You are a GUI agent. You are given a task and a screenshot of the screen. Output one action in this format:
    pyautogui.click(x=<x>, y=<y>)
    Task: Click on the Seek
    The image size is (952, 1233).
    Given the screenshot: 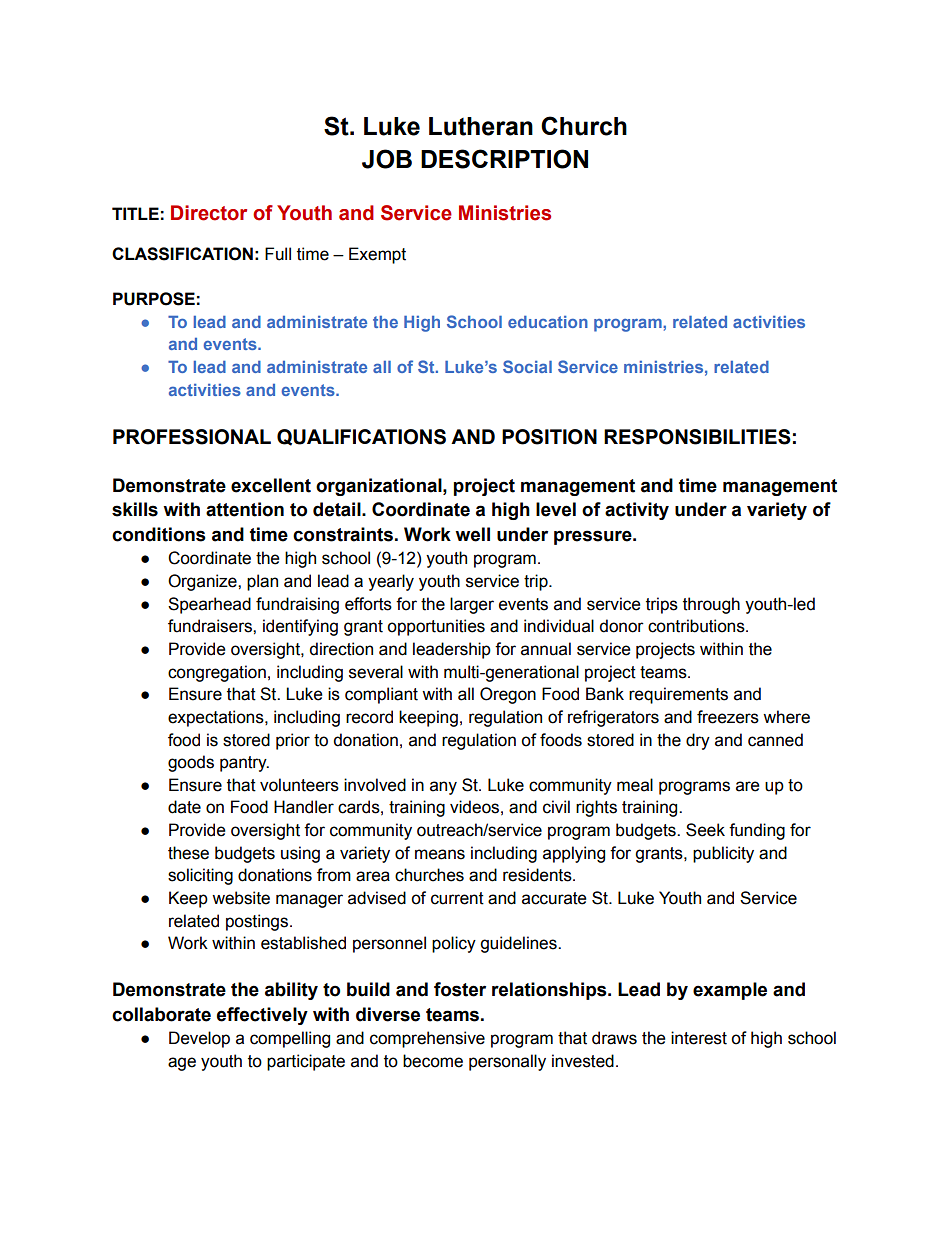 What is the action you would take?
    pyautogui.click(x=705, y=830)
